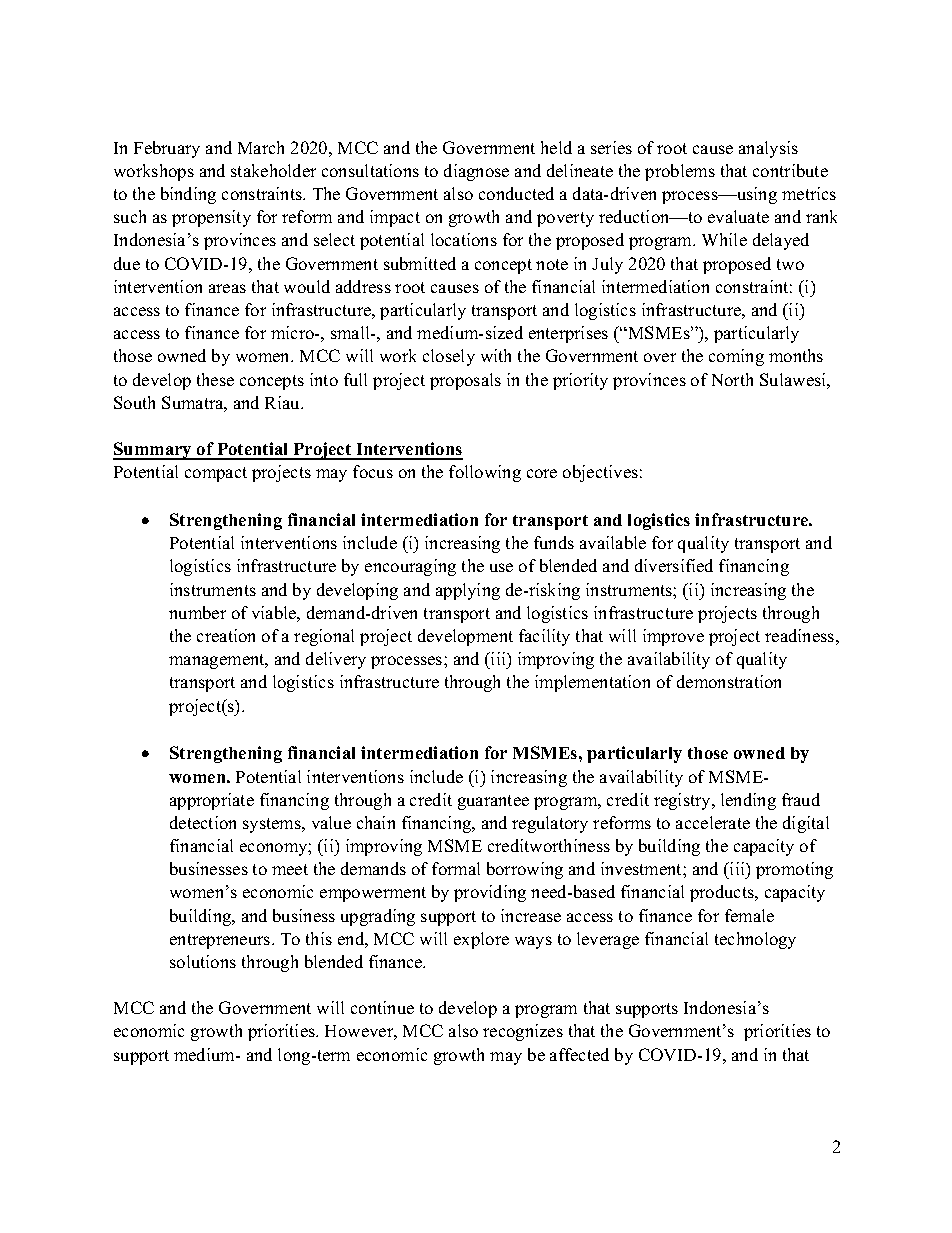  Describe the element at coordinates (476, 172) in the image. I see `diagnose` at that location.
